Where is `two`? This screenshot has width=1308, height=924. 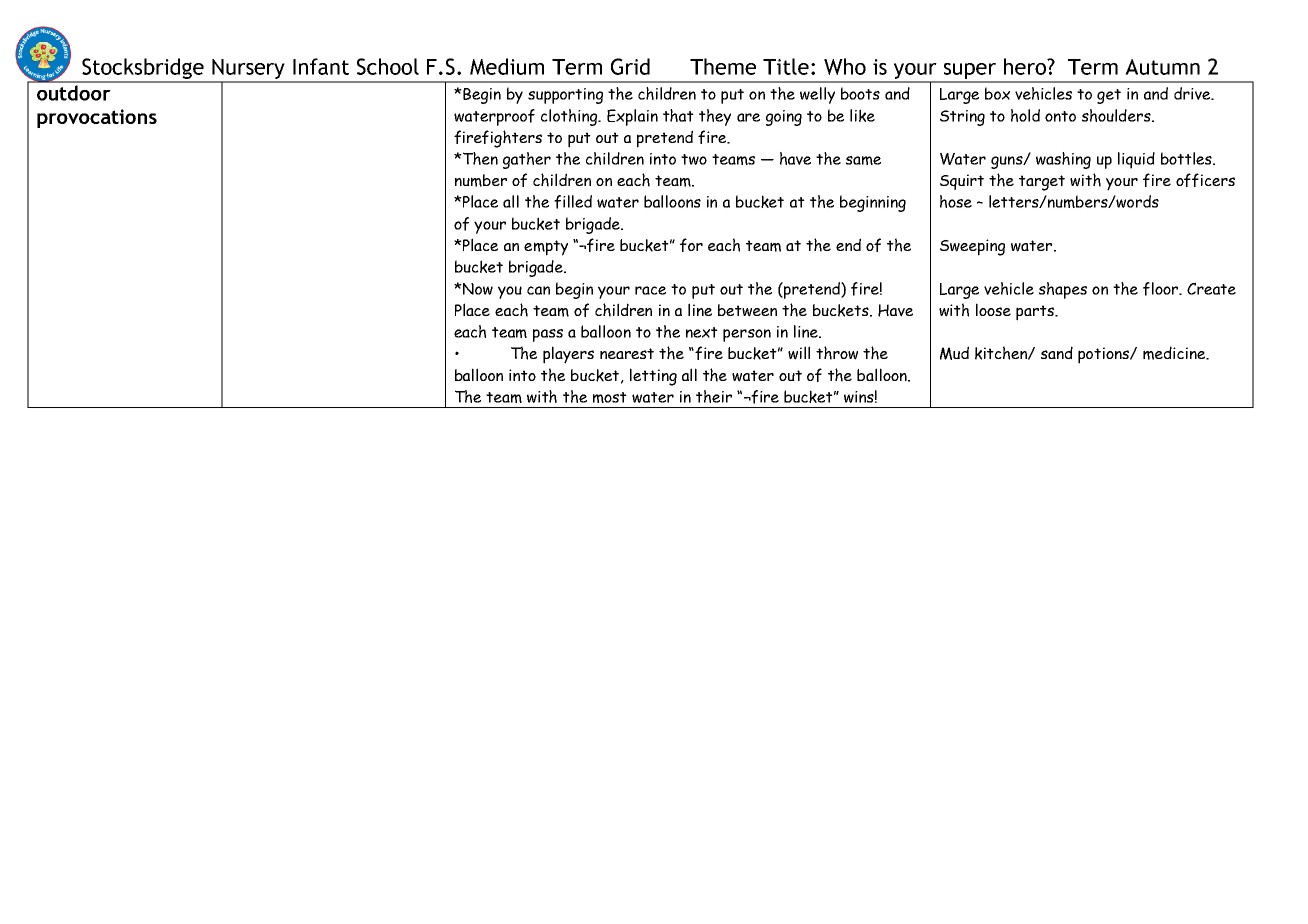
two is located at coordinates (694, 159).
